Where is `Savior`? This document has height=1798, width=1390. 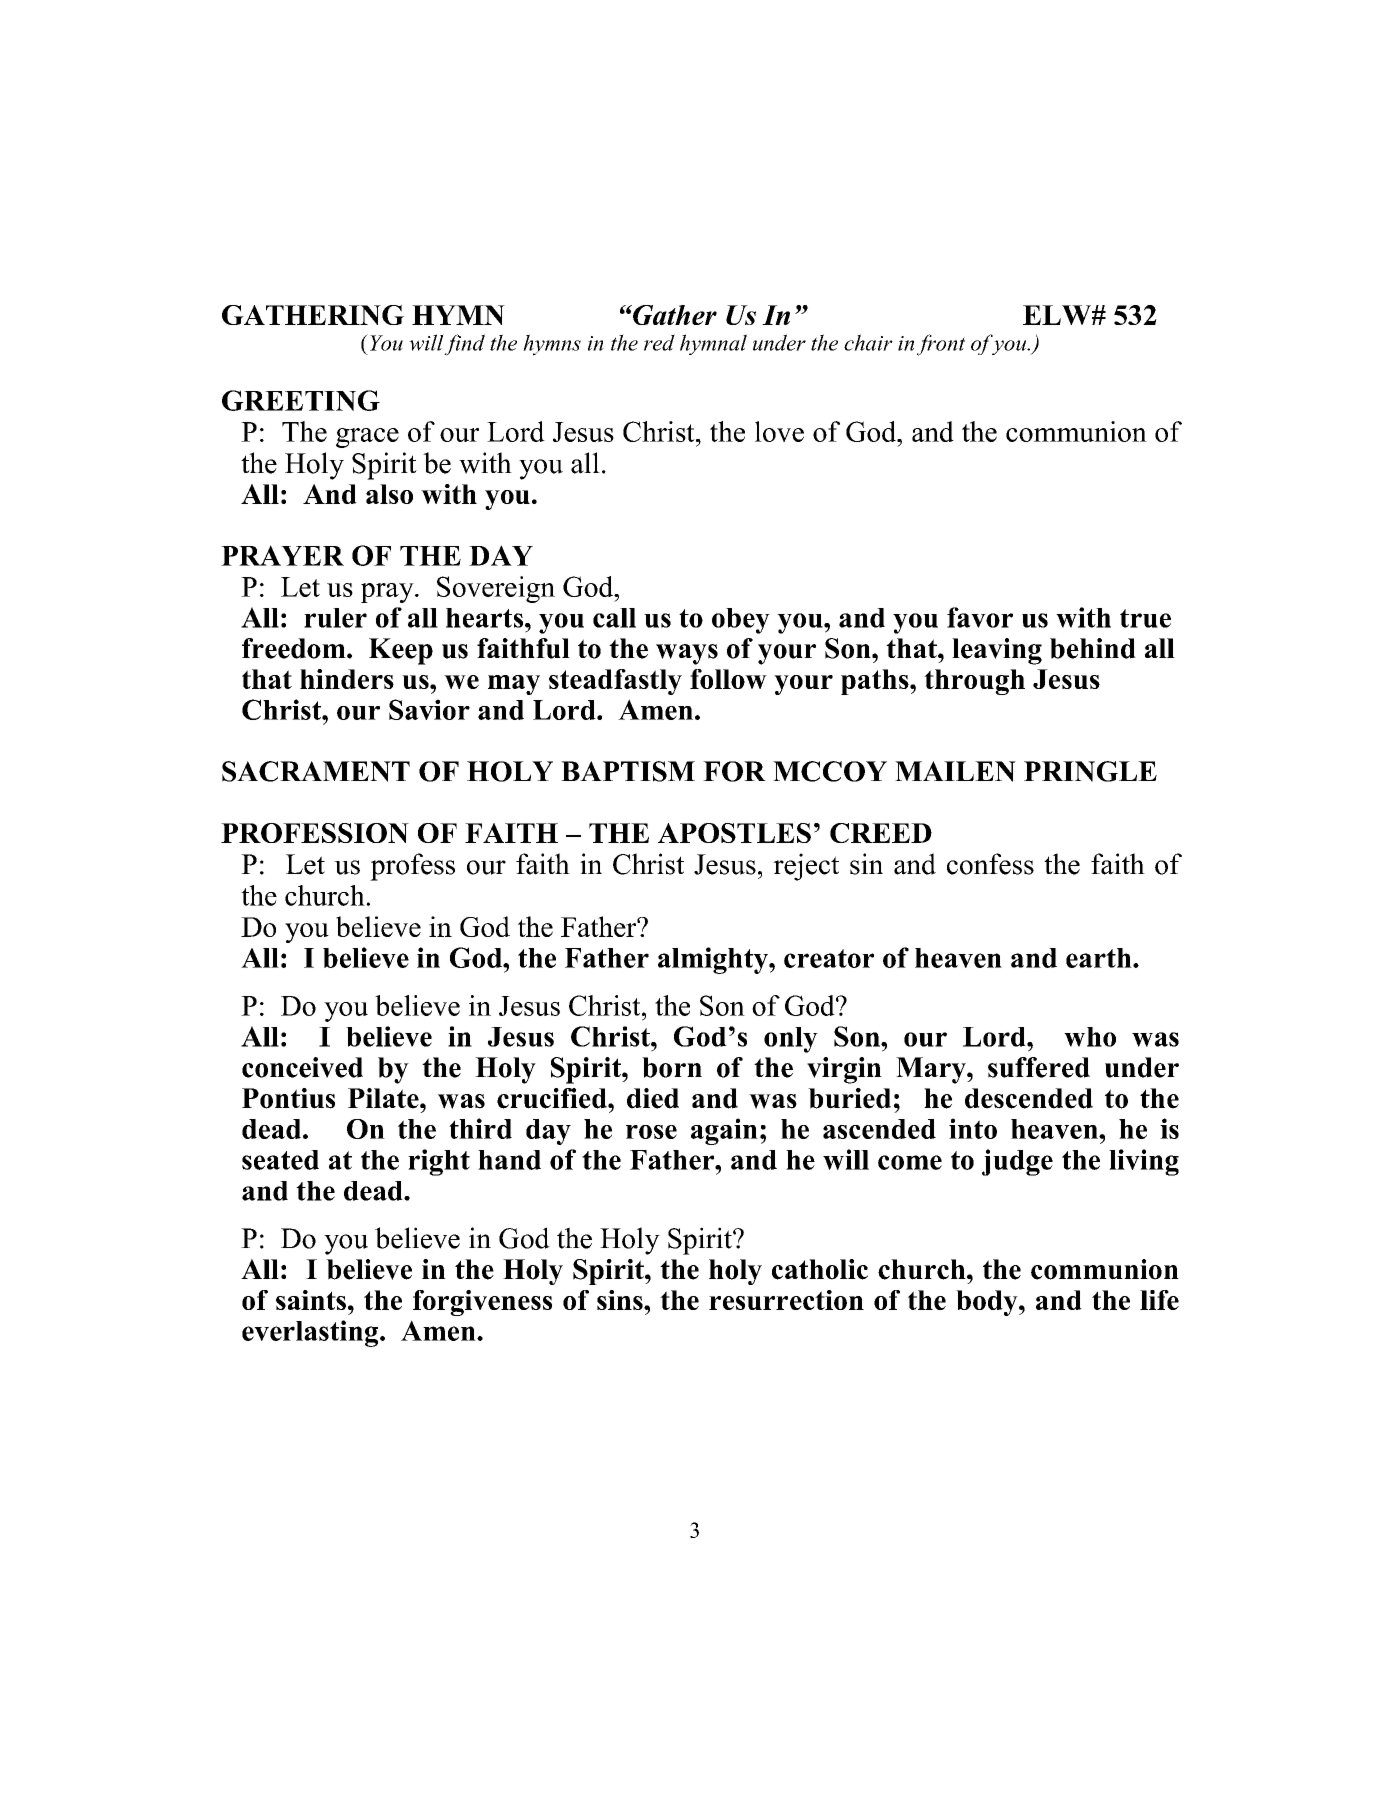
Savior is located at coordinates (429, 709).
